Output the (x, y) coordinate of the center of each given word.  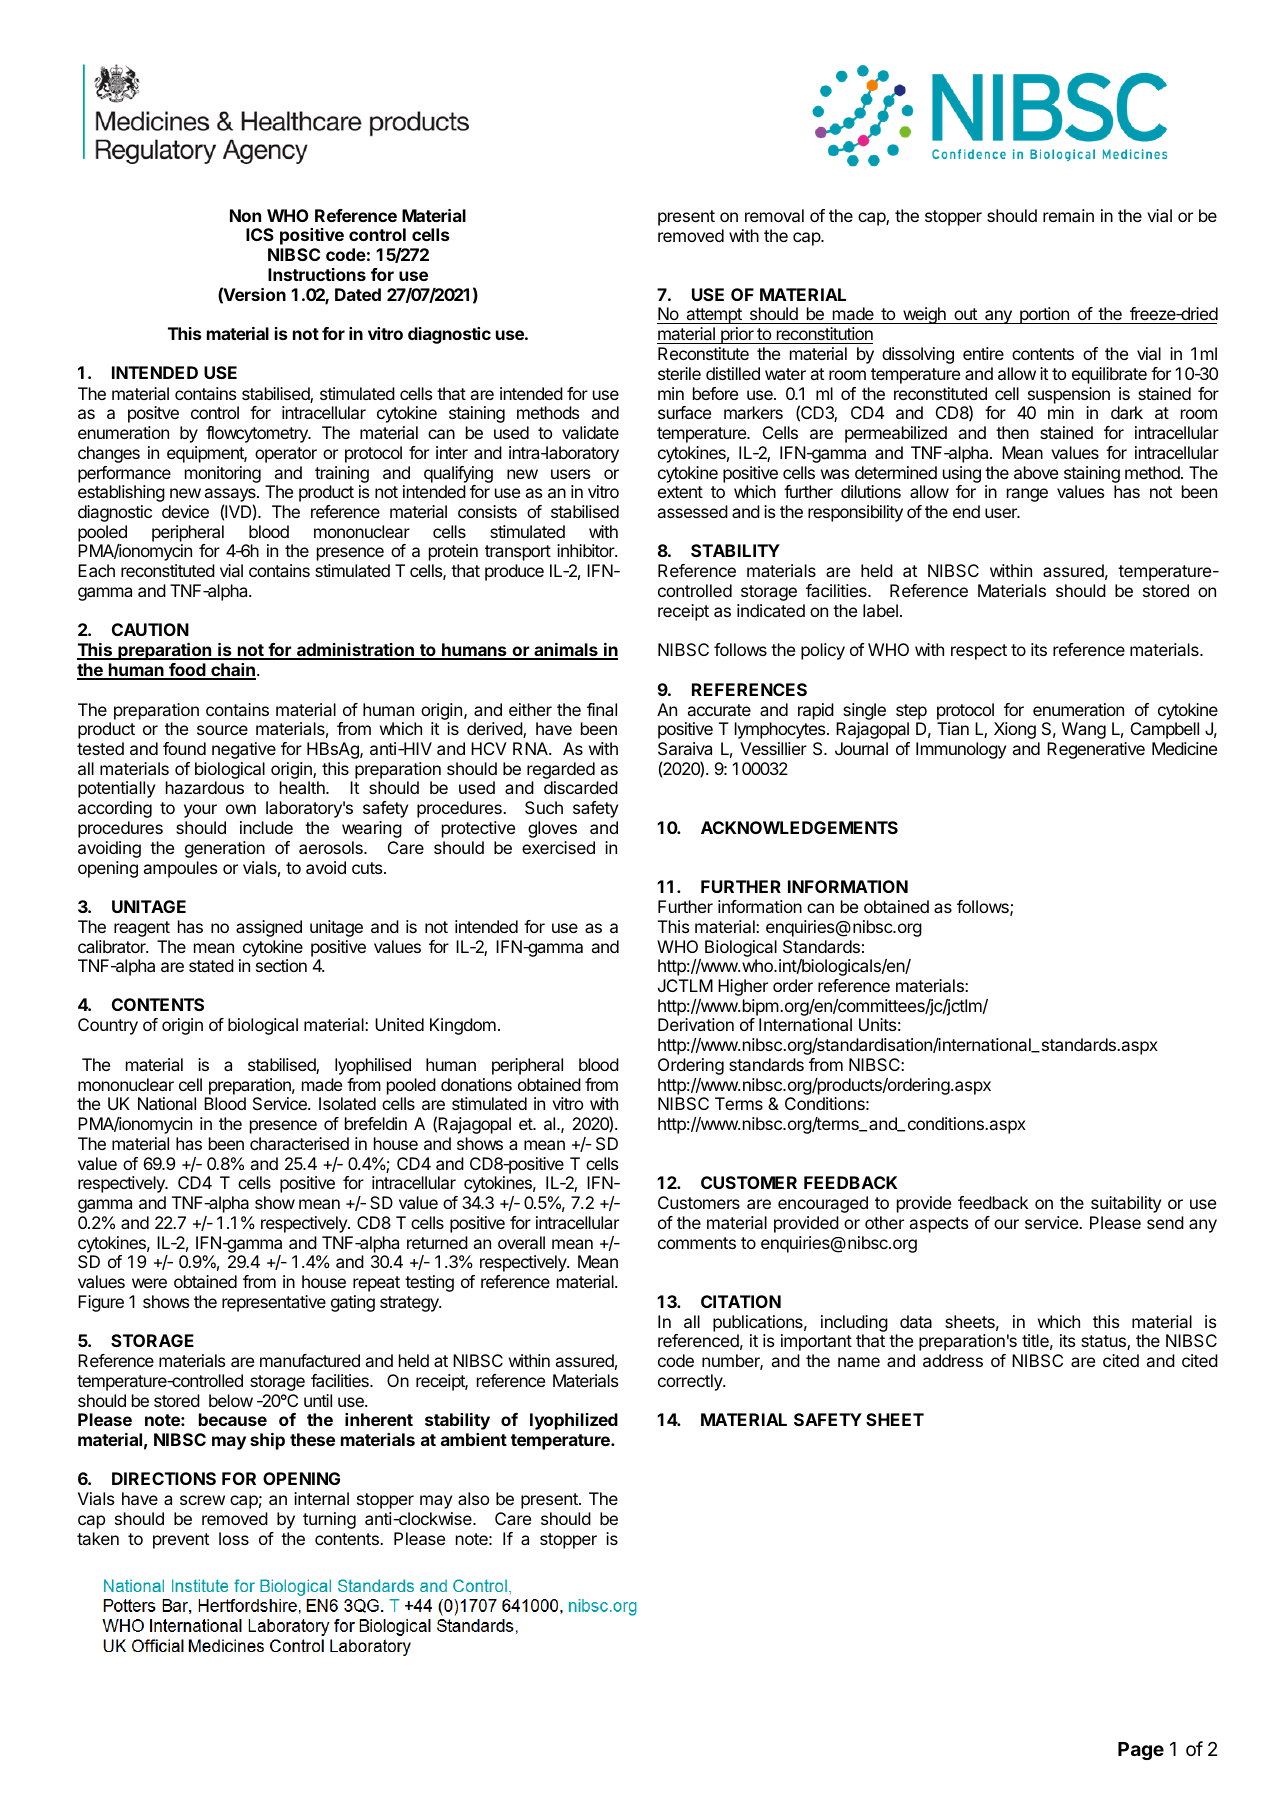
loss (234, 1538)
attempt (714, 316)
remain (1068, 215)
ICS (260, 234)
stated (211, 965)
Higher (743, 987)
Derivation (696, 1024)
